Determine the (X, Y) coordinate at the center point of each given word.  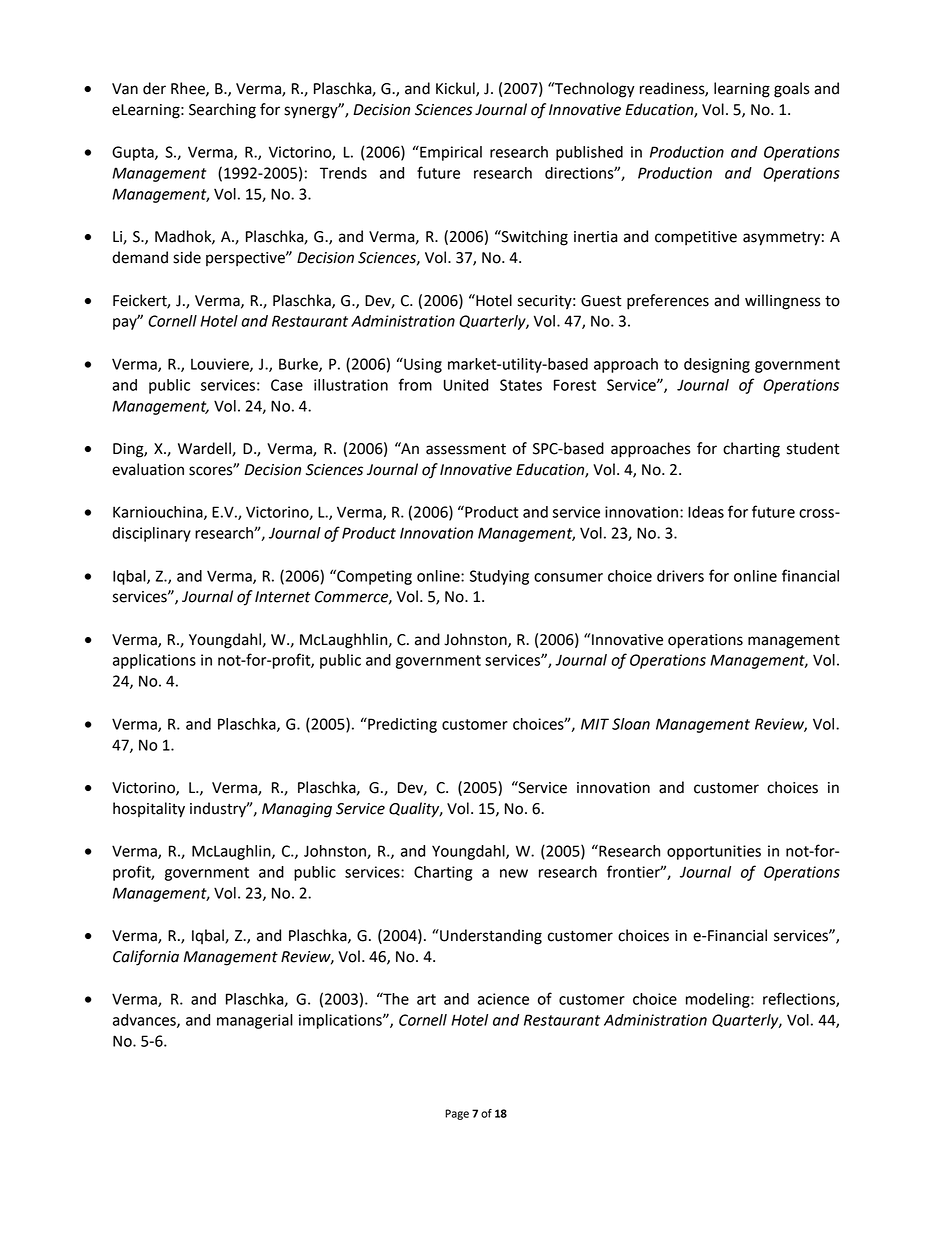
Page (457, 1114)
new (514, 873)
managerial (255, 1021)
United (466, 385)
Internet (283, 597)
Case (287, 385)
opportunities (714, 852)
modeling (719, 1000)
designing (717, 365)
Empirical (450, 153)
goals (792, 90)
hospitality (149, 810)
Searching (222, 111)
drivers (680, 576)
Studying (499, 577)
